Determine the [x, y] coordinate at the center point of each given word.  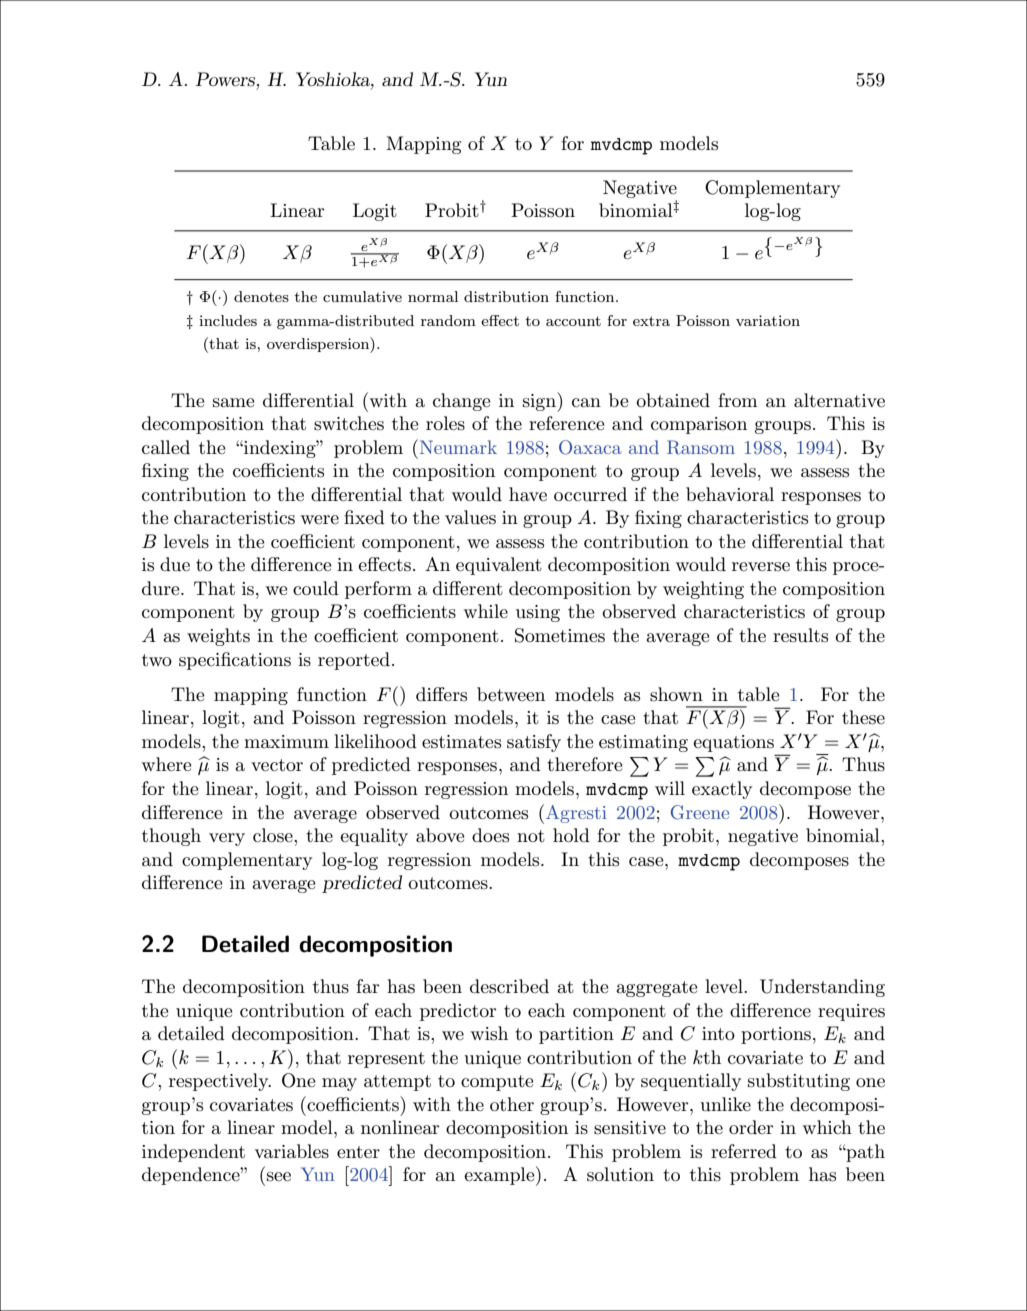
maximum [286, 742]
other [512, 1104]
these [863, 717]
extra [651, 321]
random [448, 320]
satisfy [534, 743]
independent [193, 1153]
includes [228, 320]
